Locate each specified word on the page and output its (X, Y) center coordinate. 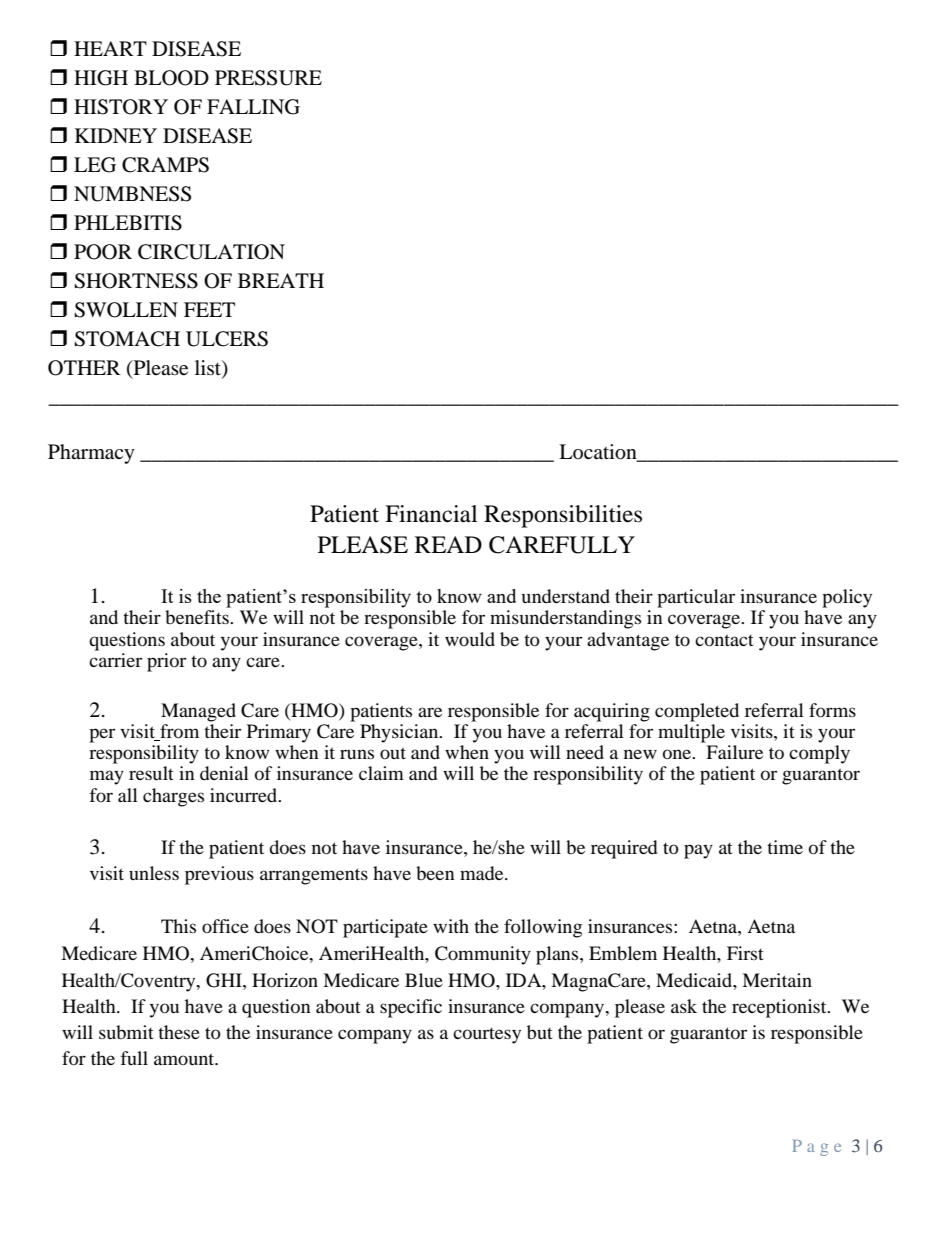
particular (696, 598)
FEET (209, 309)
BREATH (281, 280)
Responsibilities (563, 516)
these (179, 1032)
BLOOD (171, 78)
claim (381, 773)
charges (173, 797)
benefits (198, 617)
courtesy (487, 1036)
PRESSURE (268, 78)
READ (448, 544)
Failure (734, 752)
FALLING (253, 107)
